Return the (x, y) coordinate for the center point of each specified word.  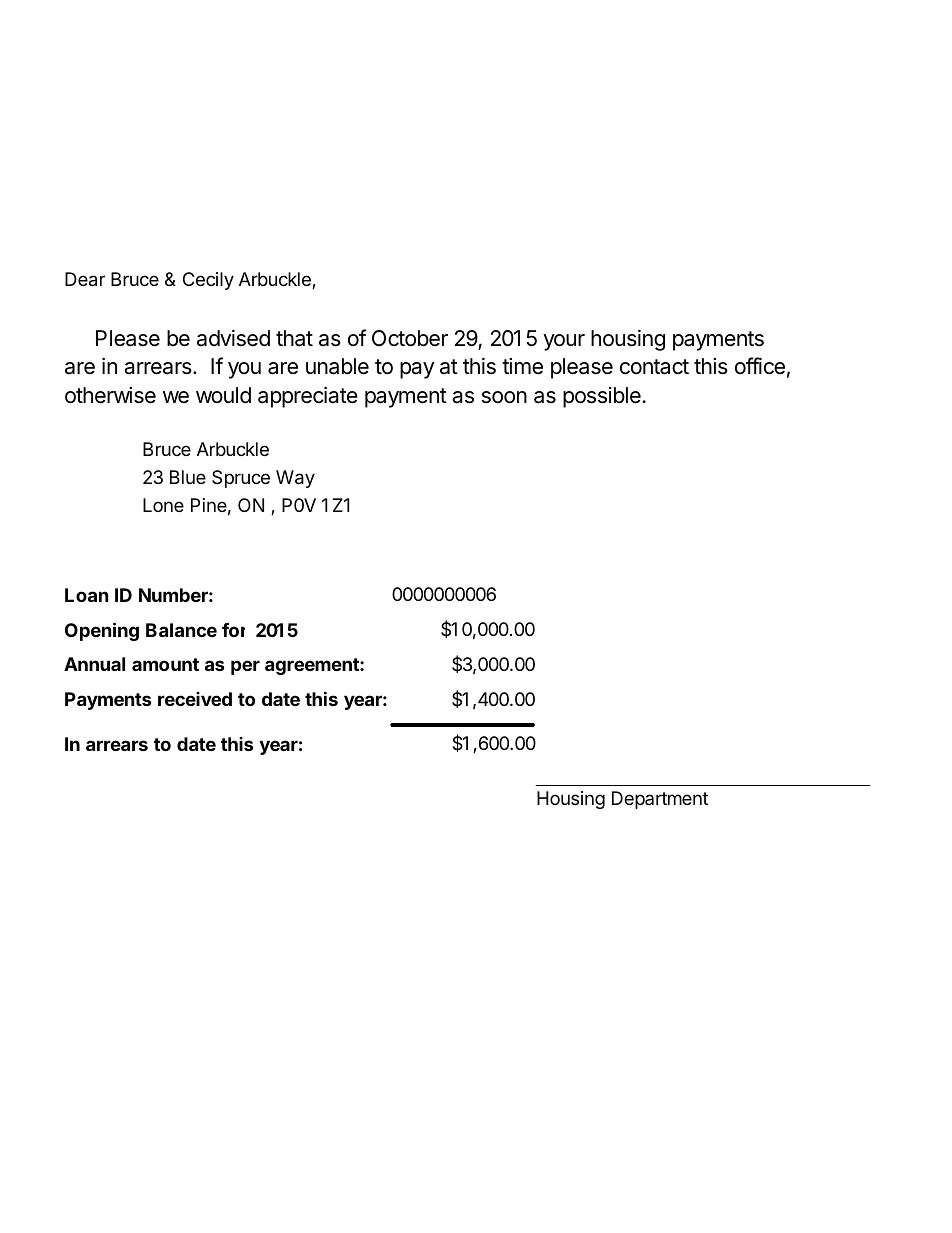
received (195, 699)
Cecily (208, 281)
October (410, 338)
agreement (313, 666)
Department (660, 800)
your (564, 342)
